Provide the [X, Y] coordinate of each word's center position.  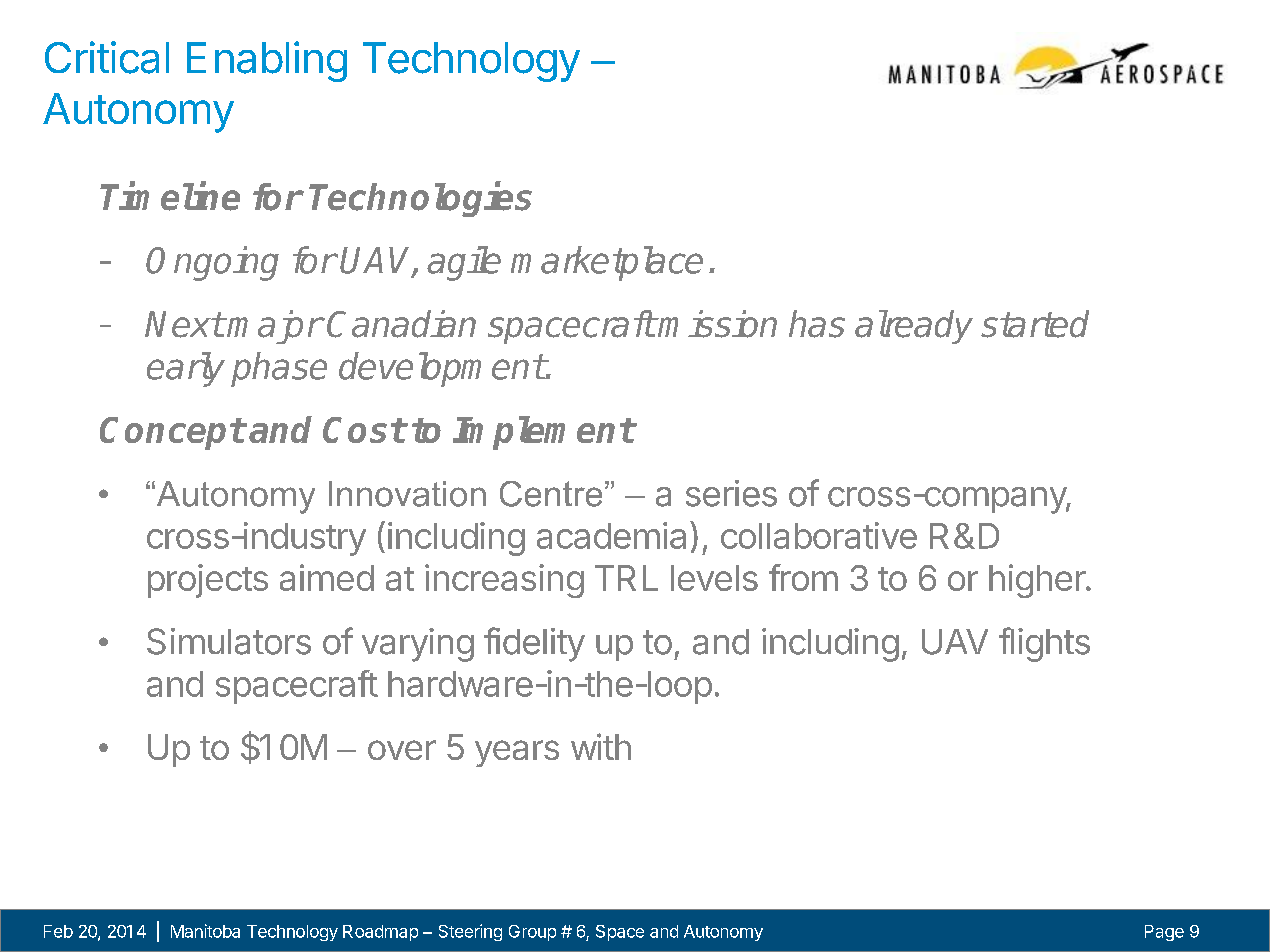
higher [1038, 581]
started [1035, 324]
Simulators [229, 641]
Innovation [407, 494]
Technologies [420, 199]
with [601, 746]
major [274, 327]
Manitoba [205, 931]
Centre [551, 494]
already [914, 327]
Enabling [267, 61]
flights [1044, 644]
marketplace [607, 263]
